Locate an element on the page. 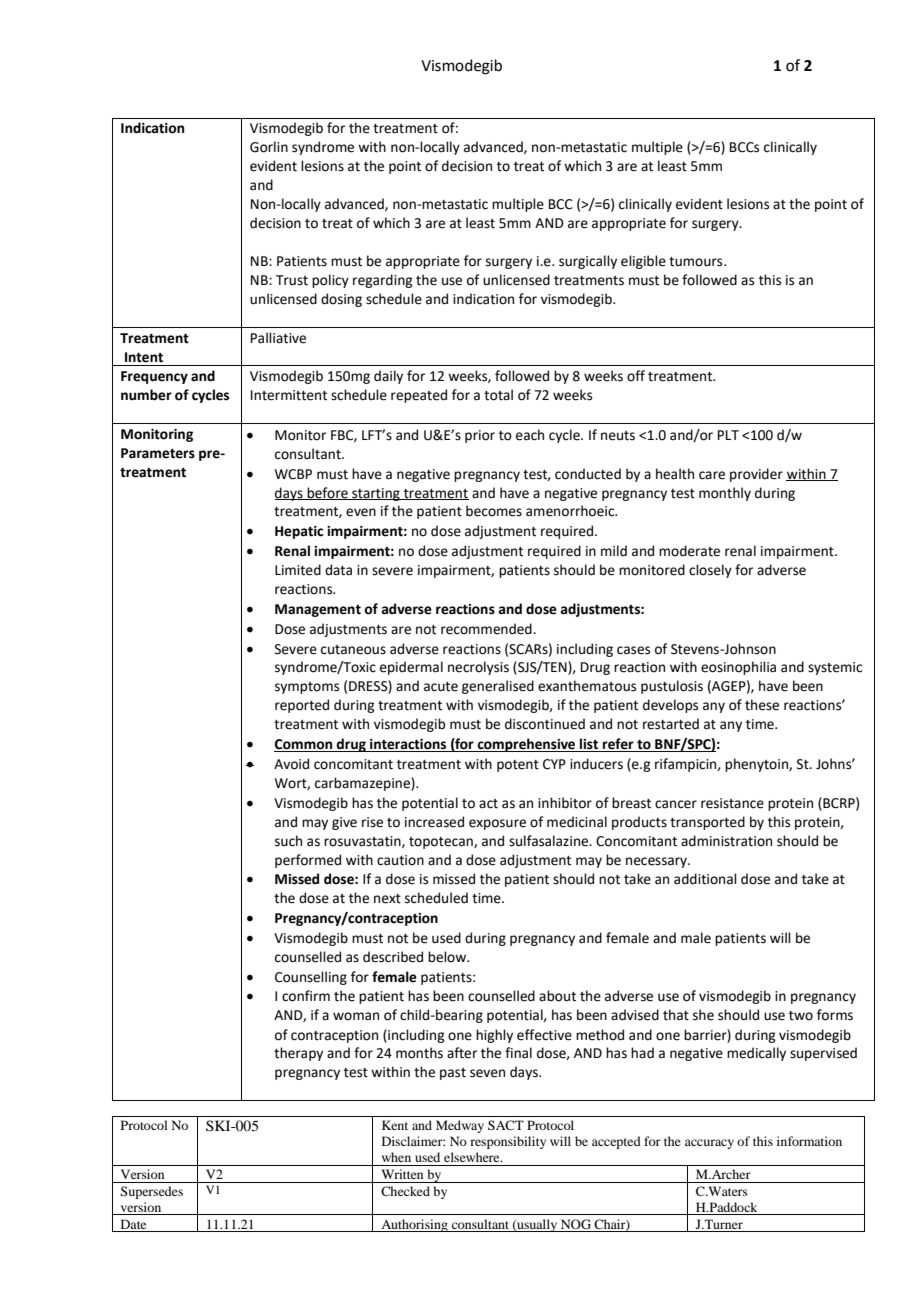  eosinophilia is located at coordinates (738, 668).
